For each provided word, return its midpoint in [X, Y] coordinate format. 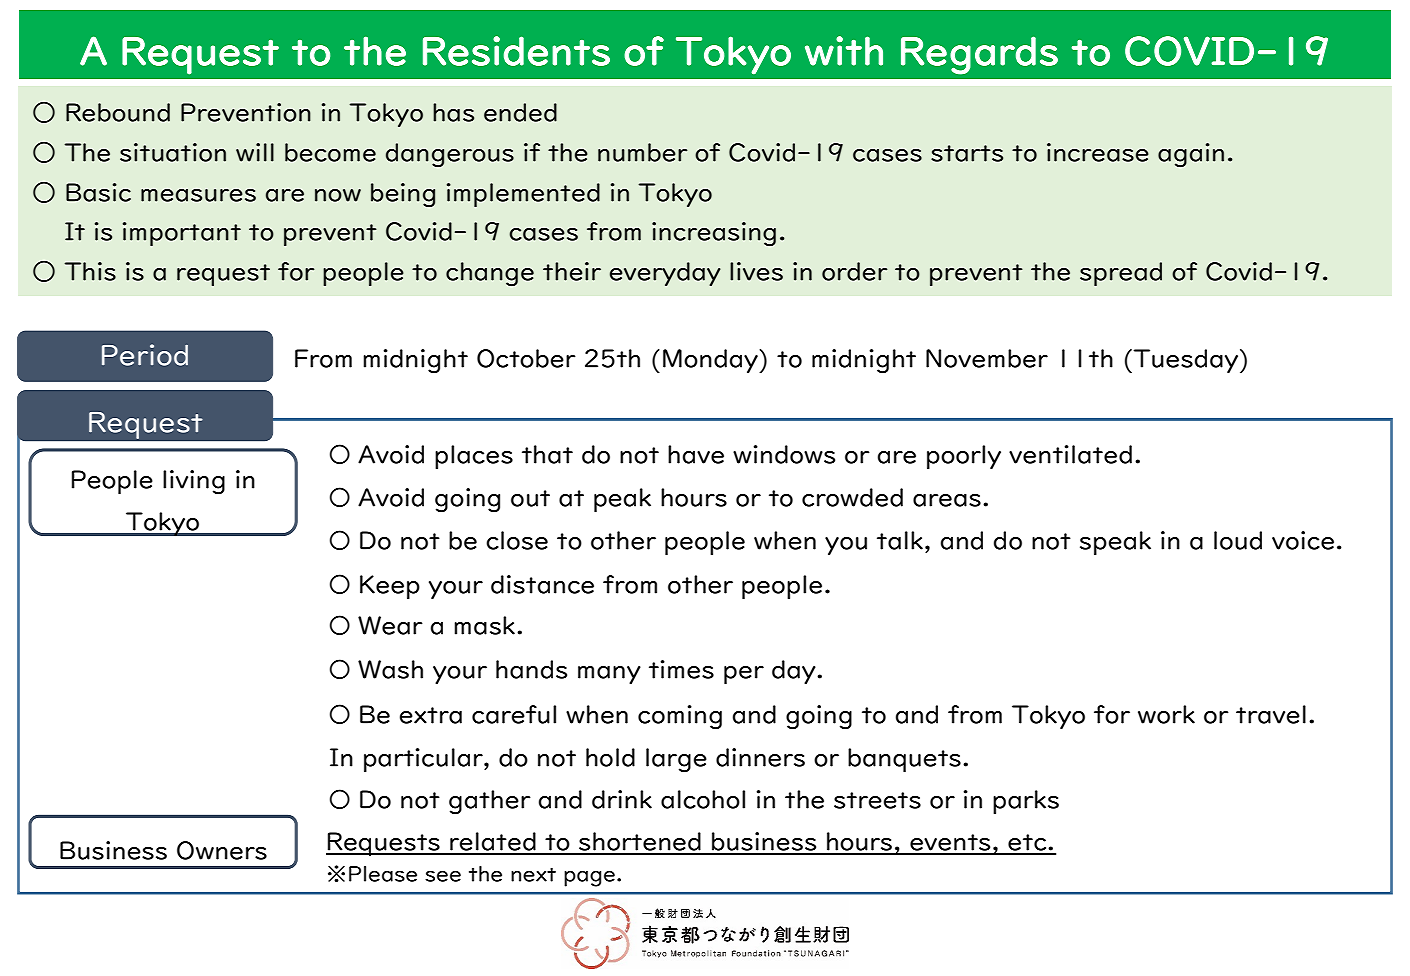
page [589, 878]
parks [1026, 802]
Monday [711, 361]
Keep [390, 587]
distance [542, 584]
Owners [222, 850]
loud [1238, 540]
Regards [979, 55]
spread [1121, 274]
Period [145, 355]
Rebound [118, 112]
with [844, 51]
